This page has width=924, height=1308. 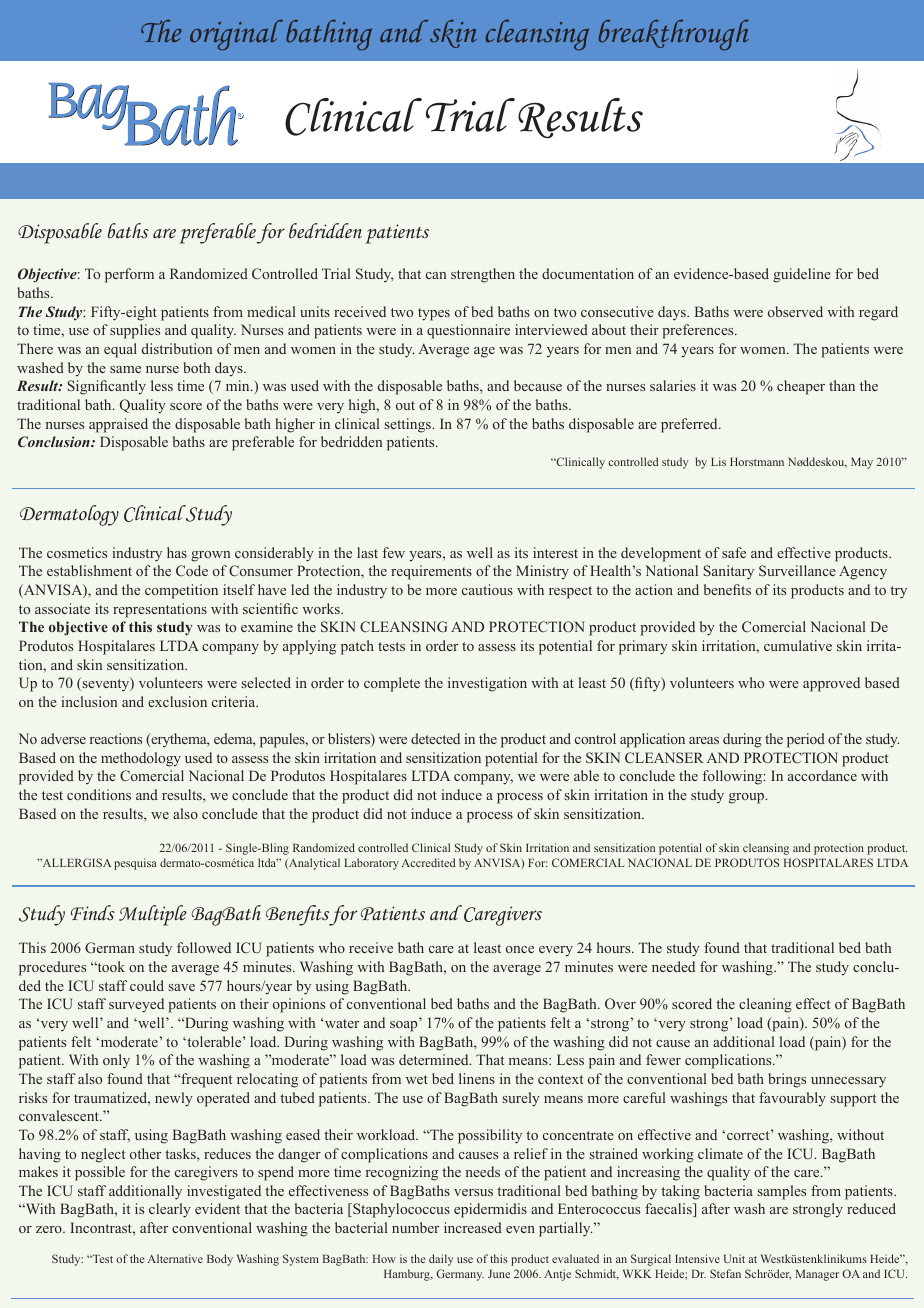 What do you see at coordinates (801, 387) in the page?
I see `cheaper` at bounding box center [801, 387].
